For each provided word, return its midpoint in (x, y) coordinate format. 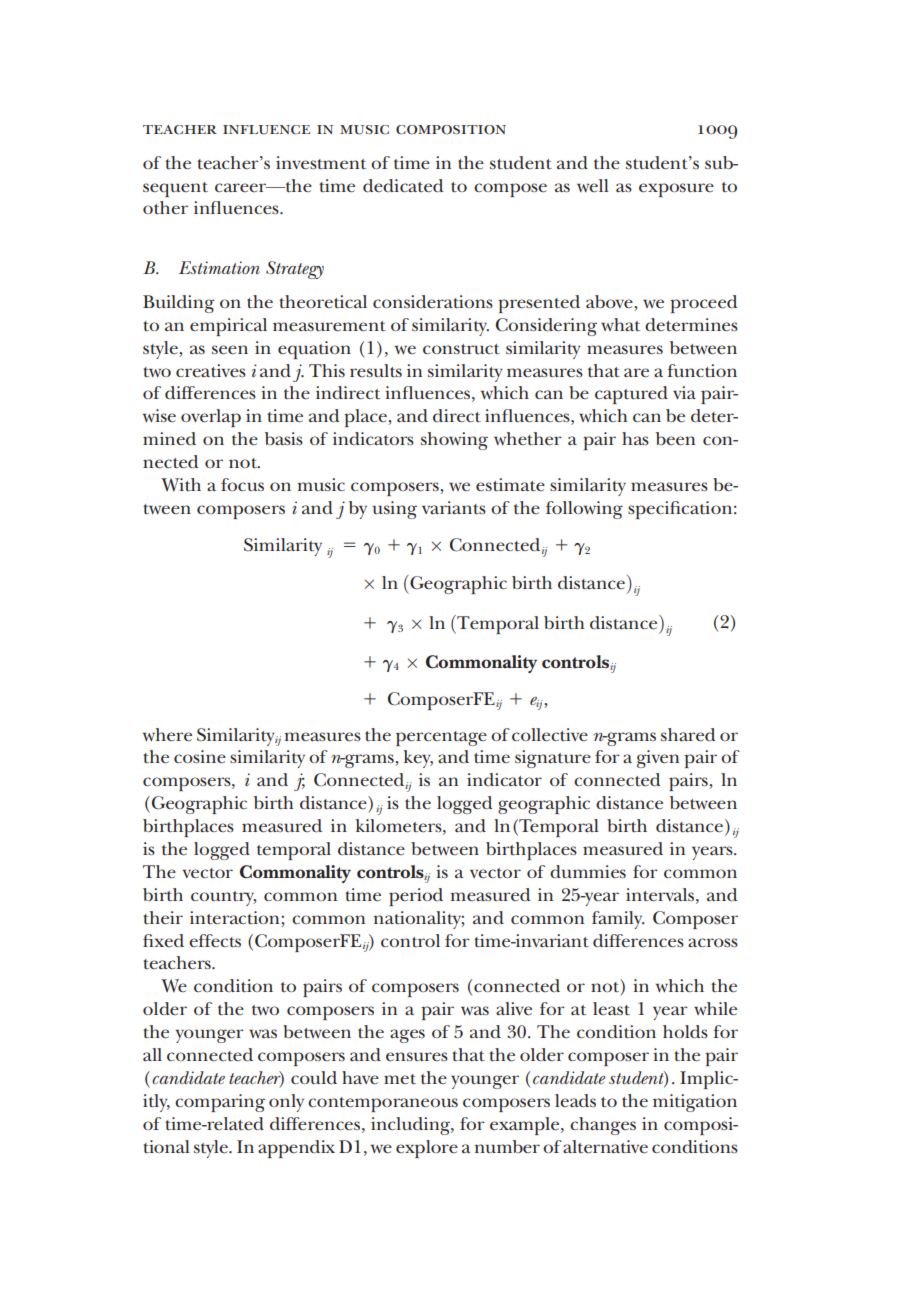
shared (688, 735)
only (286, 1103)
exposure (676, 190)
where (167, 735)
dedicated (403, 186)
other (165, 207)
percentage (441, 738)
